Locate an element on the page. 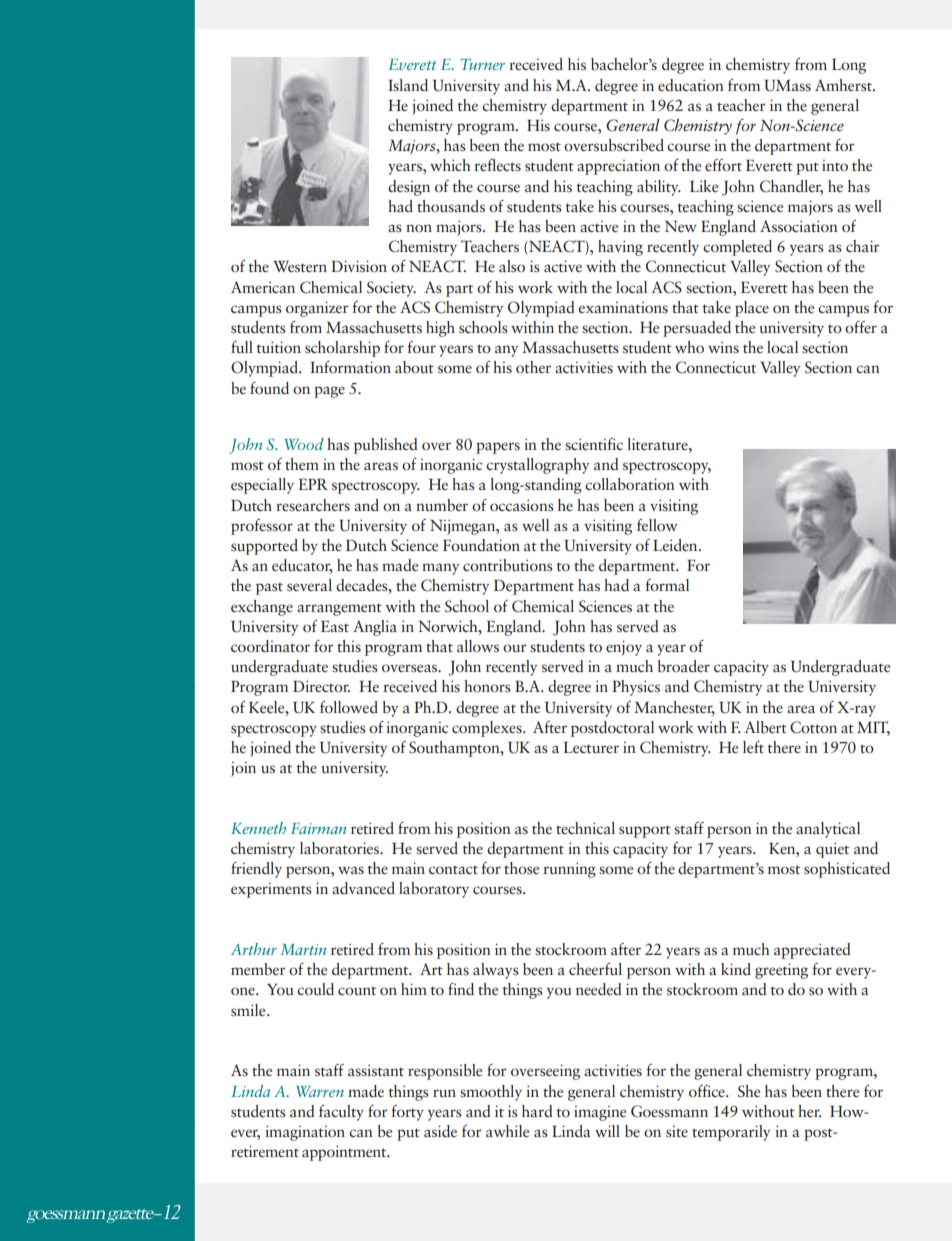 This document has height=1241, width=952. hard is located at coordinates (537, 1111).
